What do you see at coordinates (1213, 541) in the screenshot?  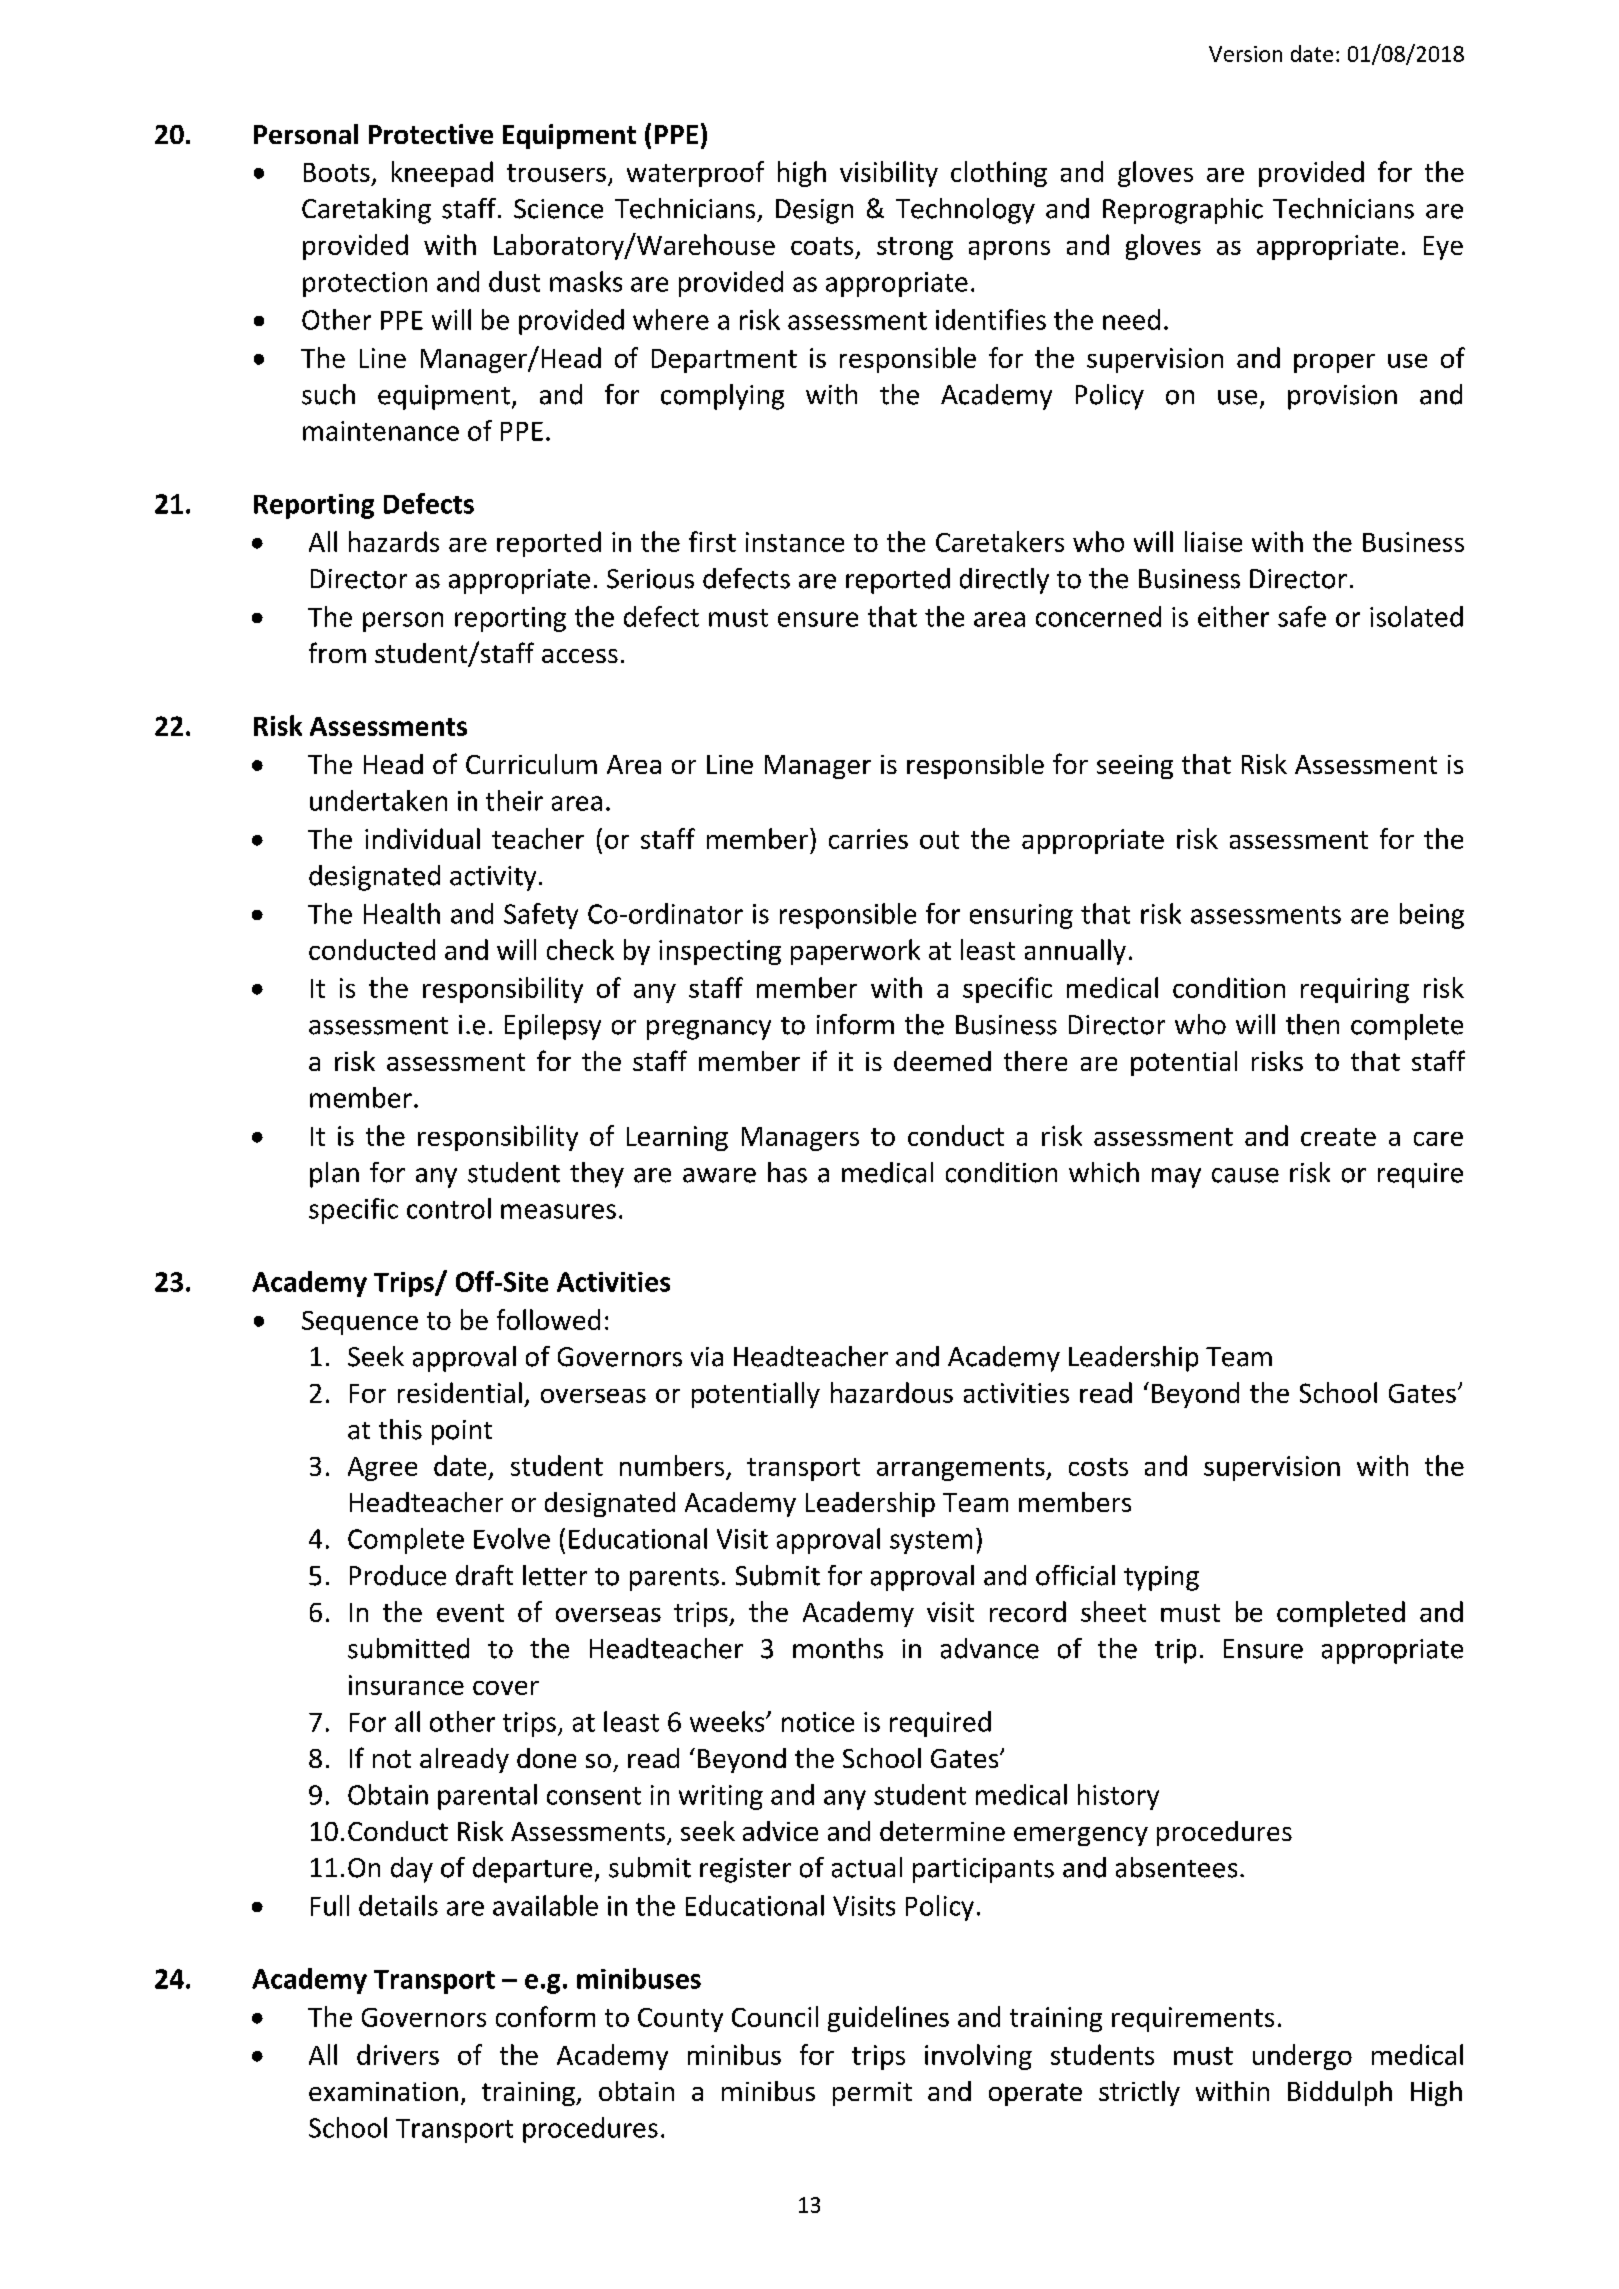 I see `liaise` at bounding box center [1213, 541].
